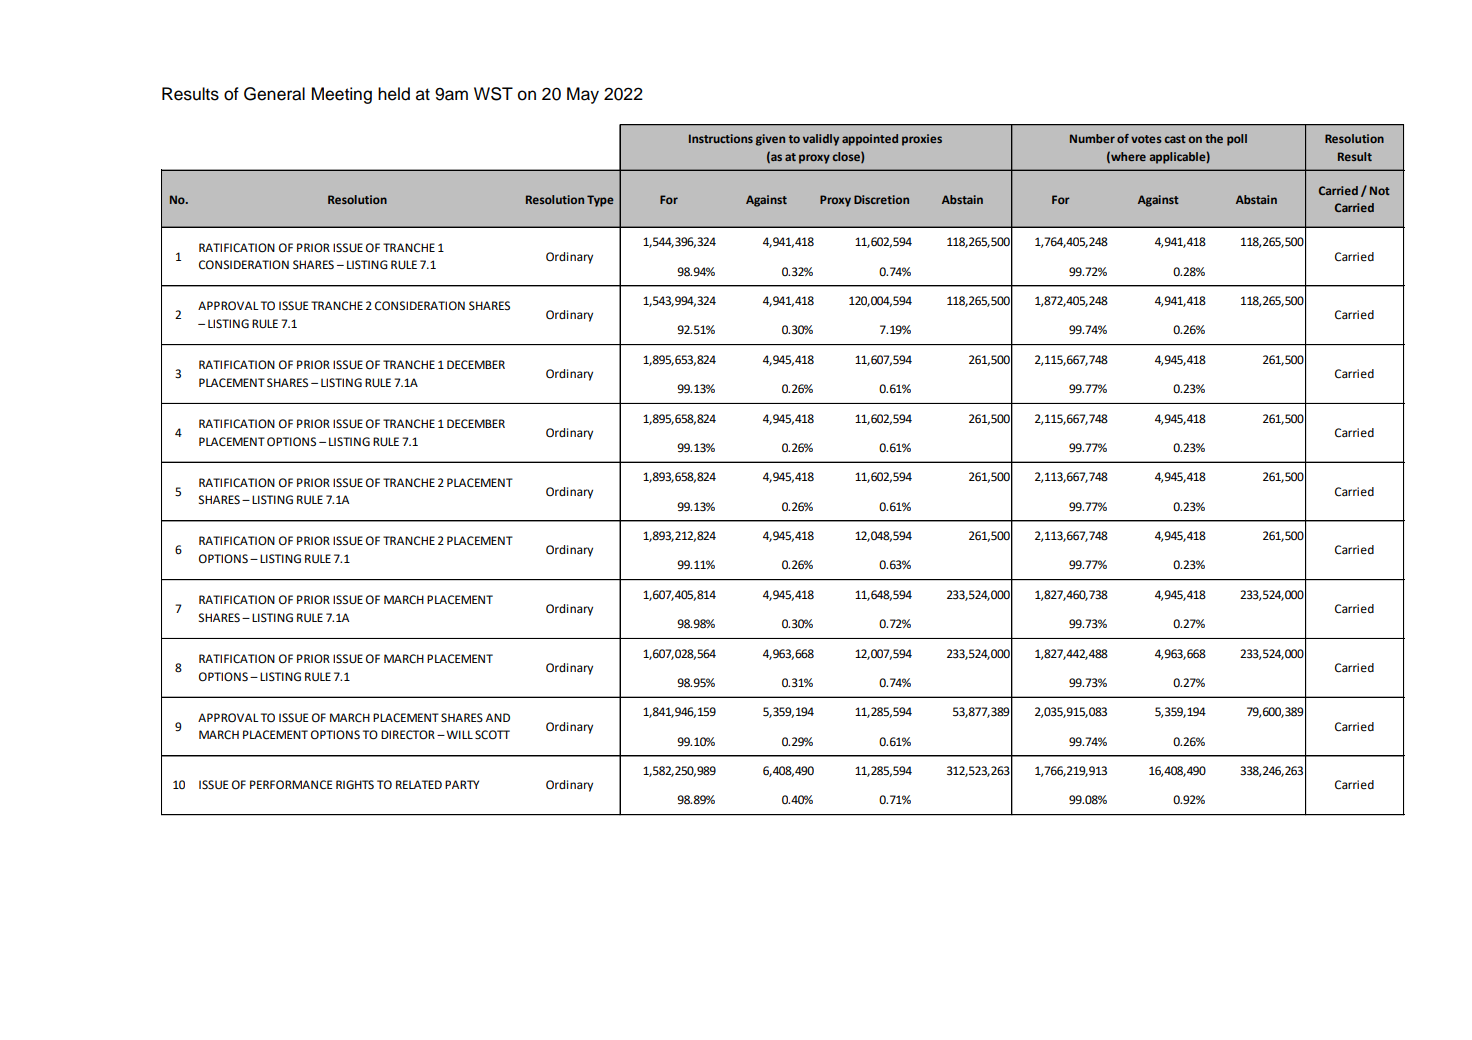 The height and width of the screenshot is (1040, 1472). I want to click on SCOTT, so click(492, 735).
